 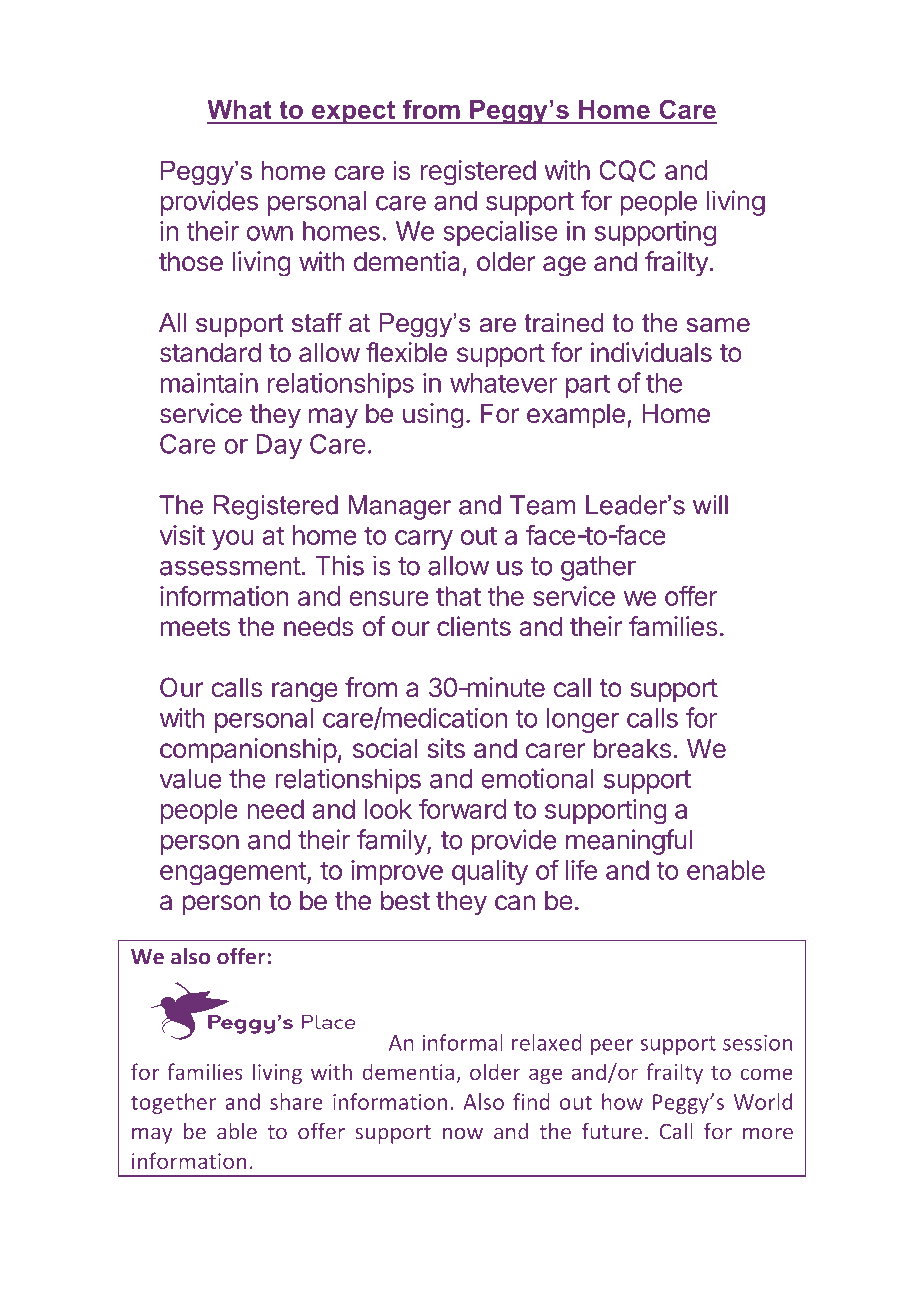 I want to click on now, so click(x=463, y=1134).
